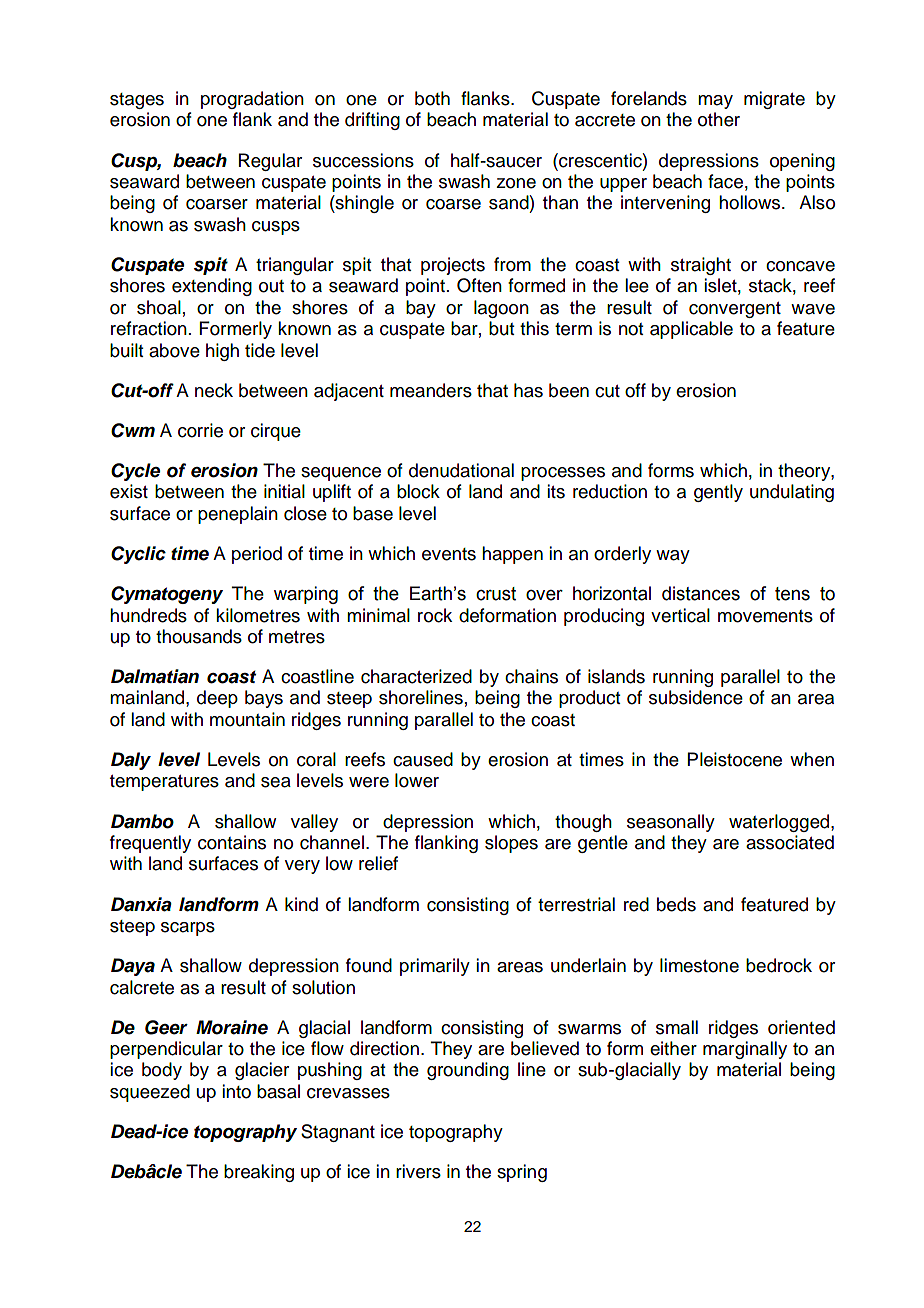 Image resolution: width=924 pixels, height=1308 pixels. I want to click on breaking, so click(259, 1173).
